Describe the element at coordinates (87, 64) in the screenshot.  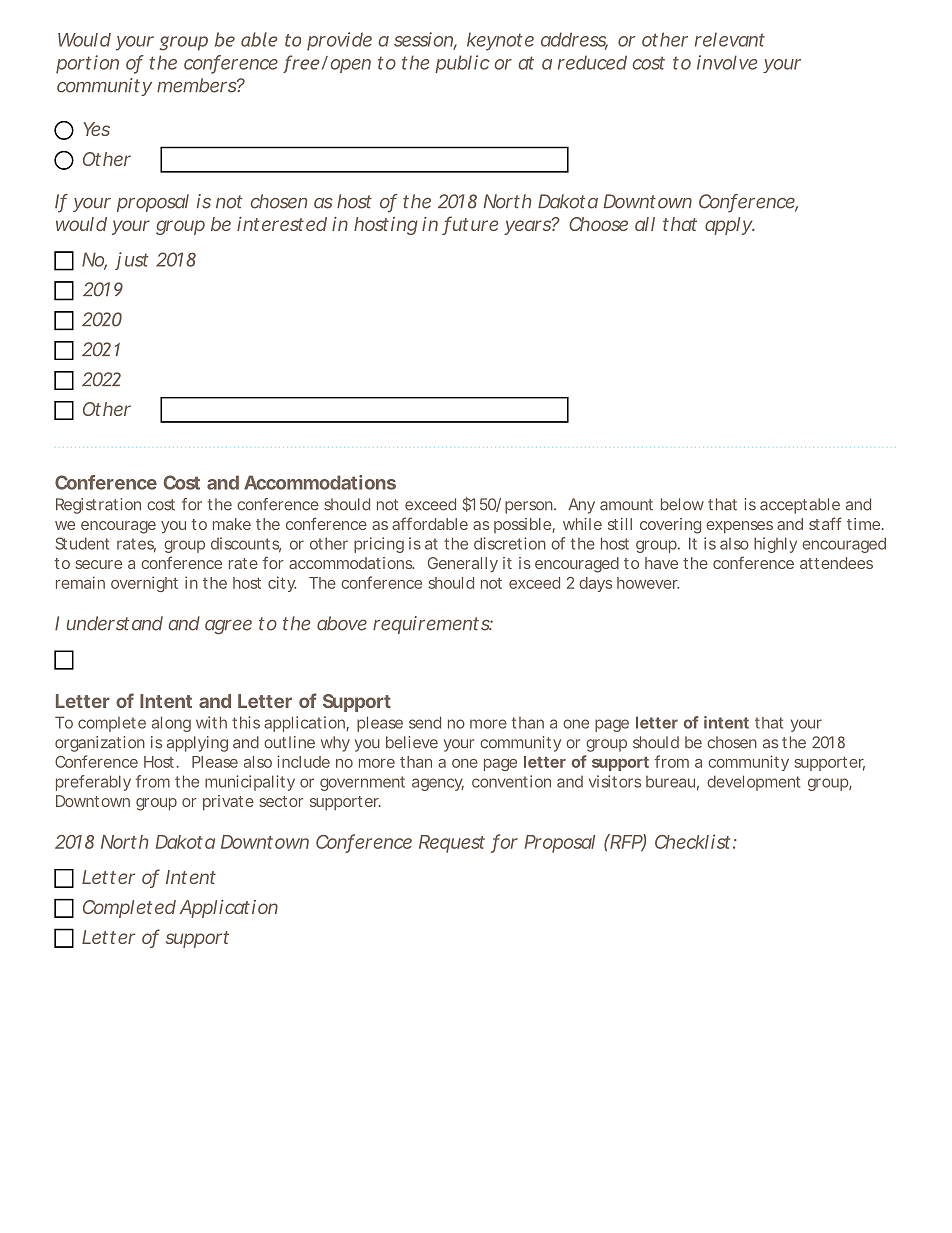
I see `portion` at that location.
